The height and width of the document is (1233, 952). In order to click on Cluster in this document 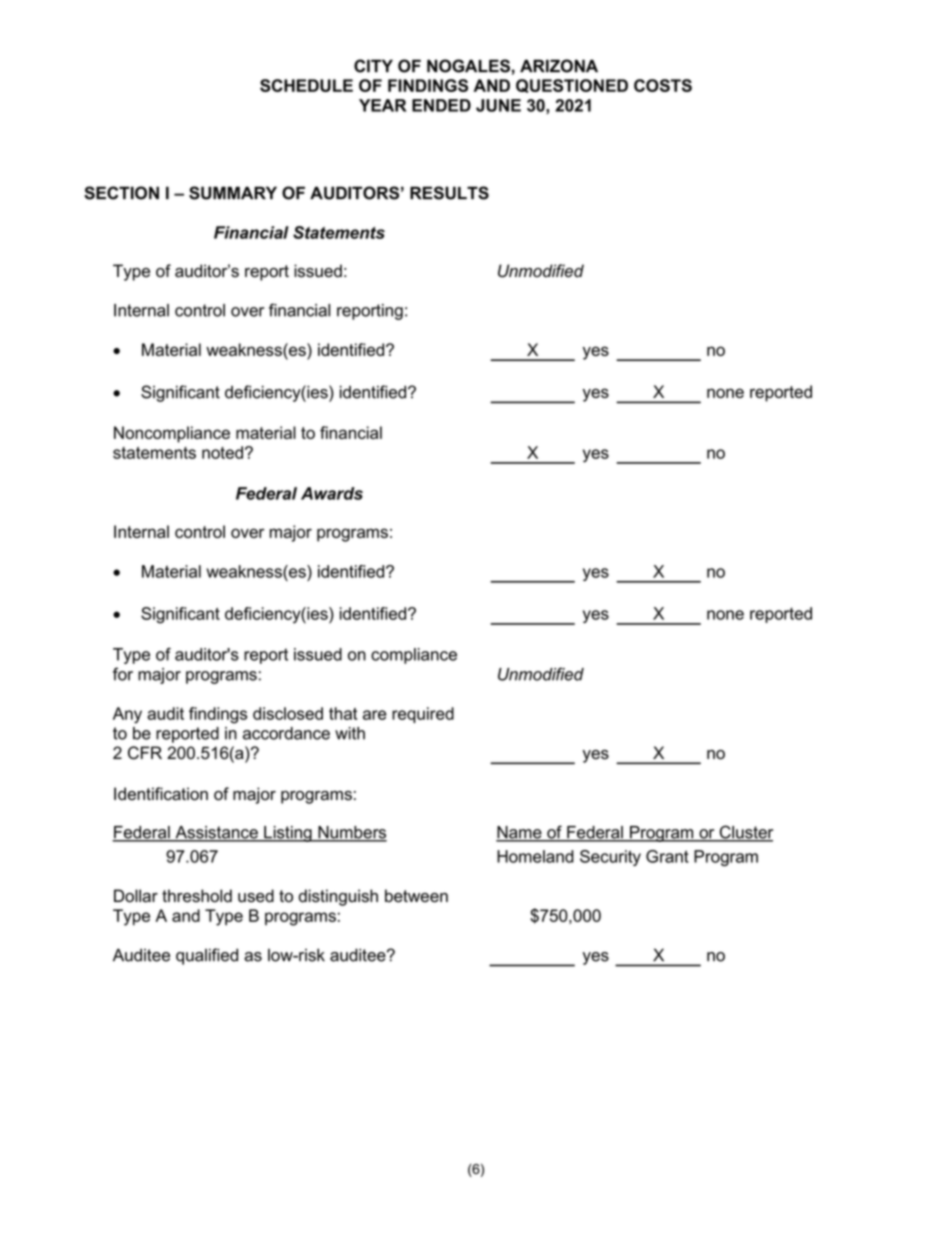, I will do `click(745, 833)`.
